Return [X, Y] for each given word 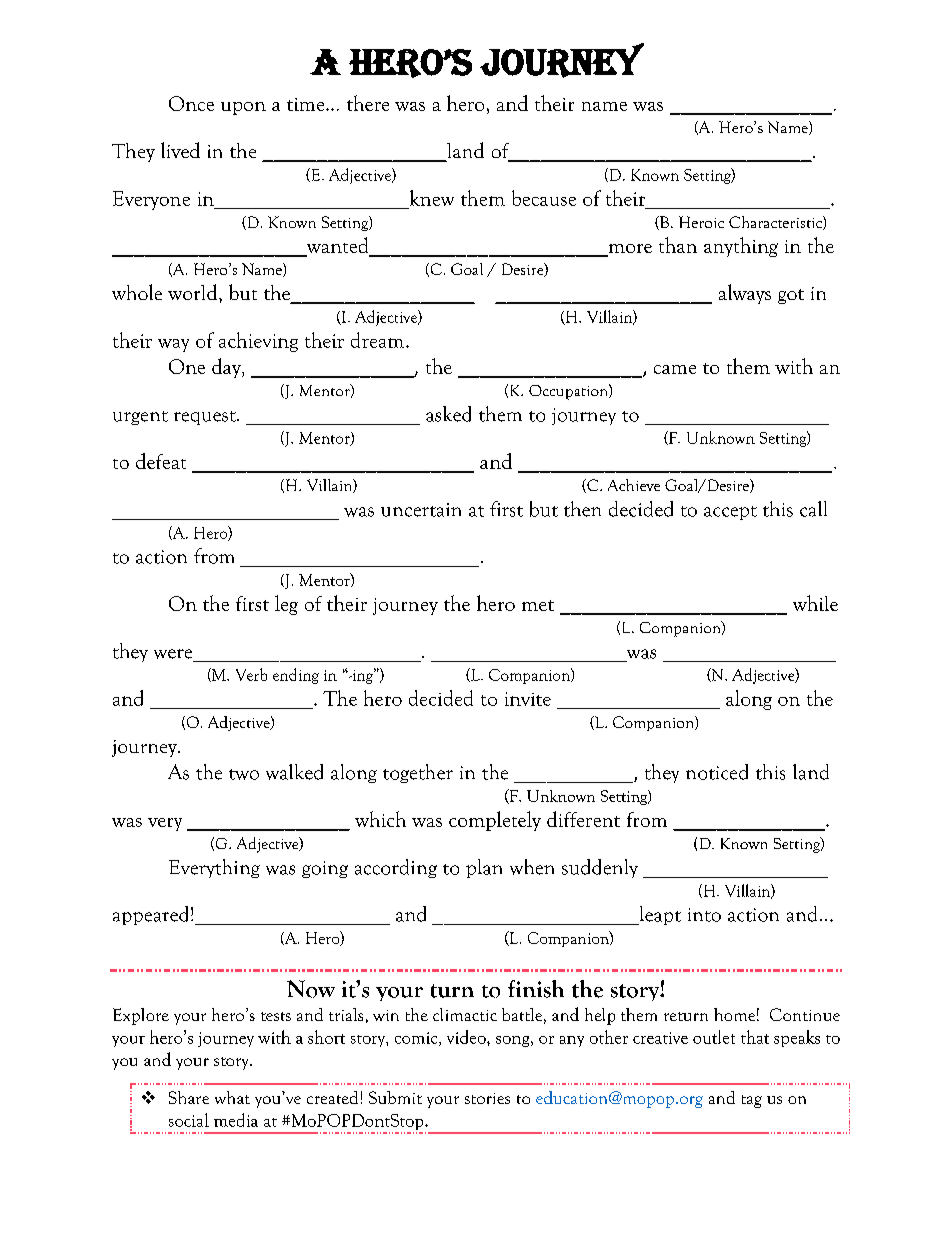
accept [730, 513]
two [244, 774]
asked [448, 414]
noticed [717, 772]
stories [487, 1098]
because [544, 198]
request [206, 418]
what [232, 1097]
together [418, 773]
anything [741, 247]
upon [243, 108]
